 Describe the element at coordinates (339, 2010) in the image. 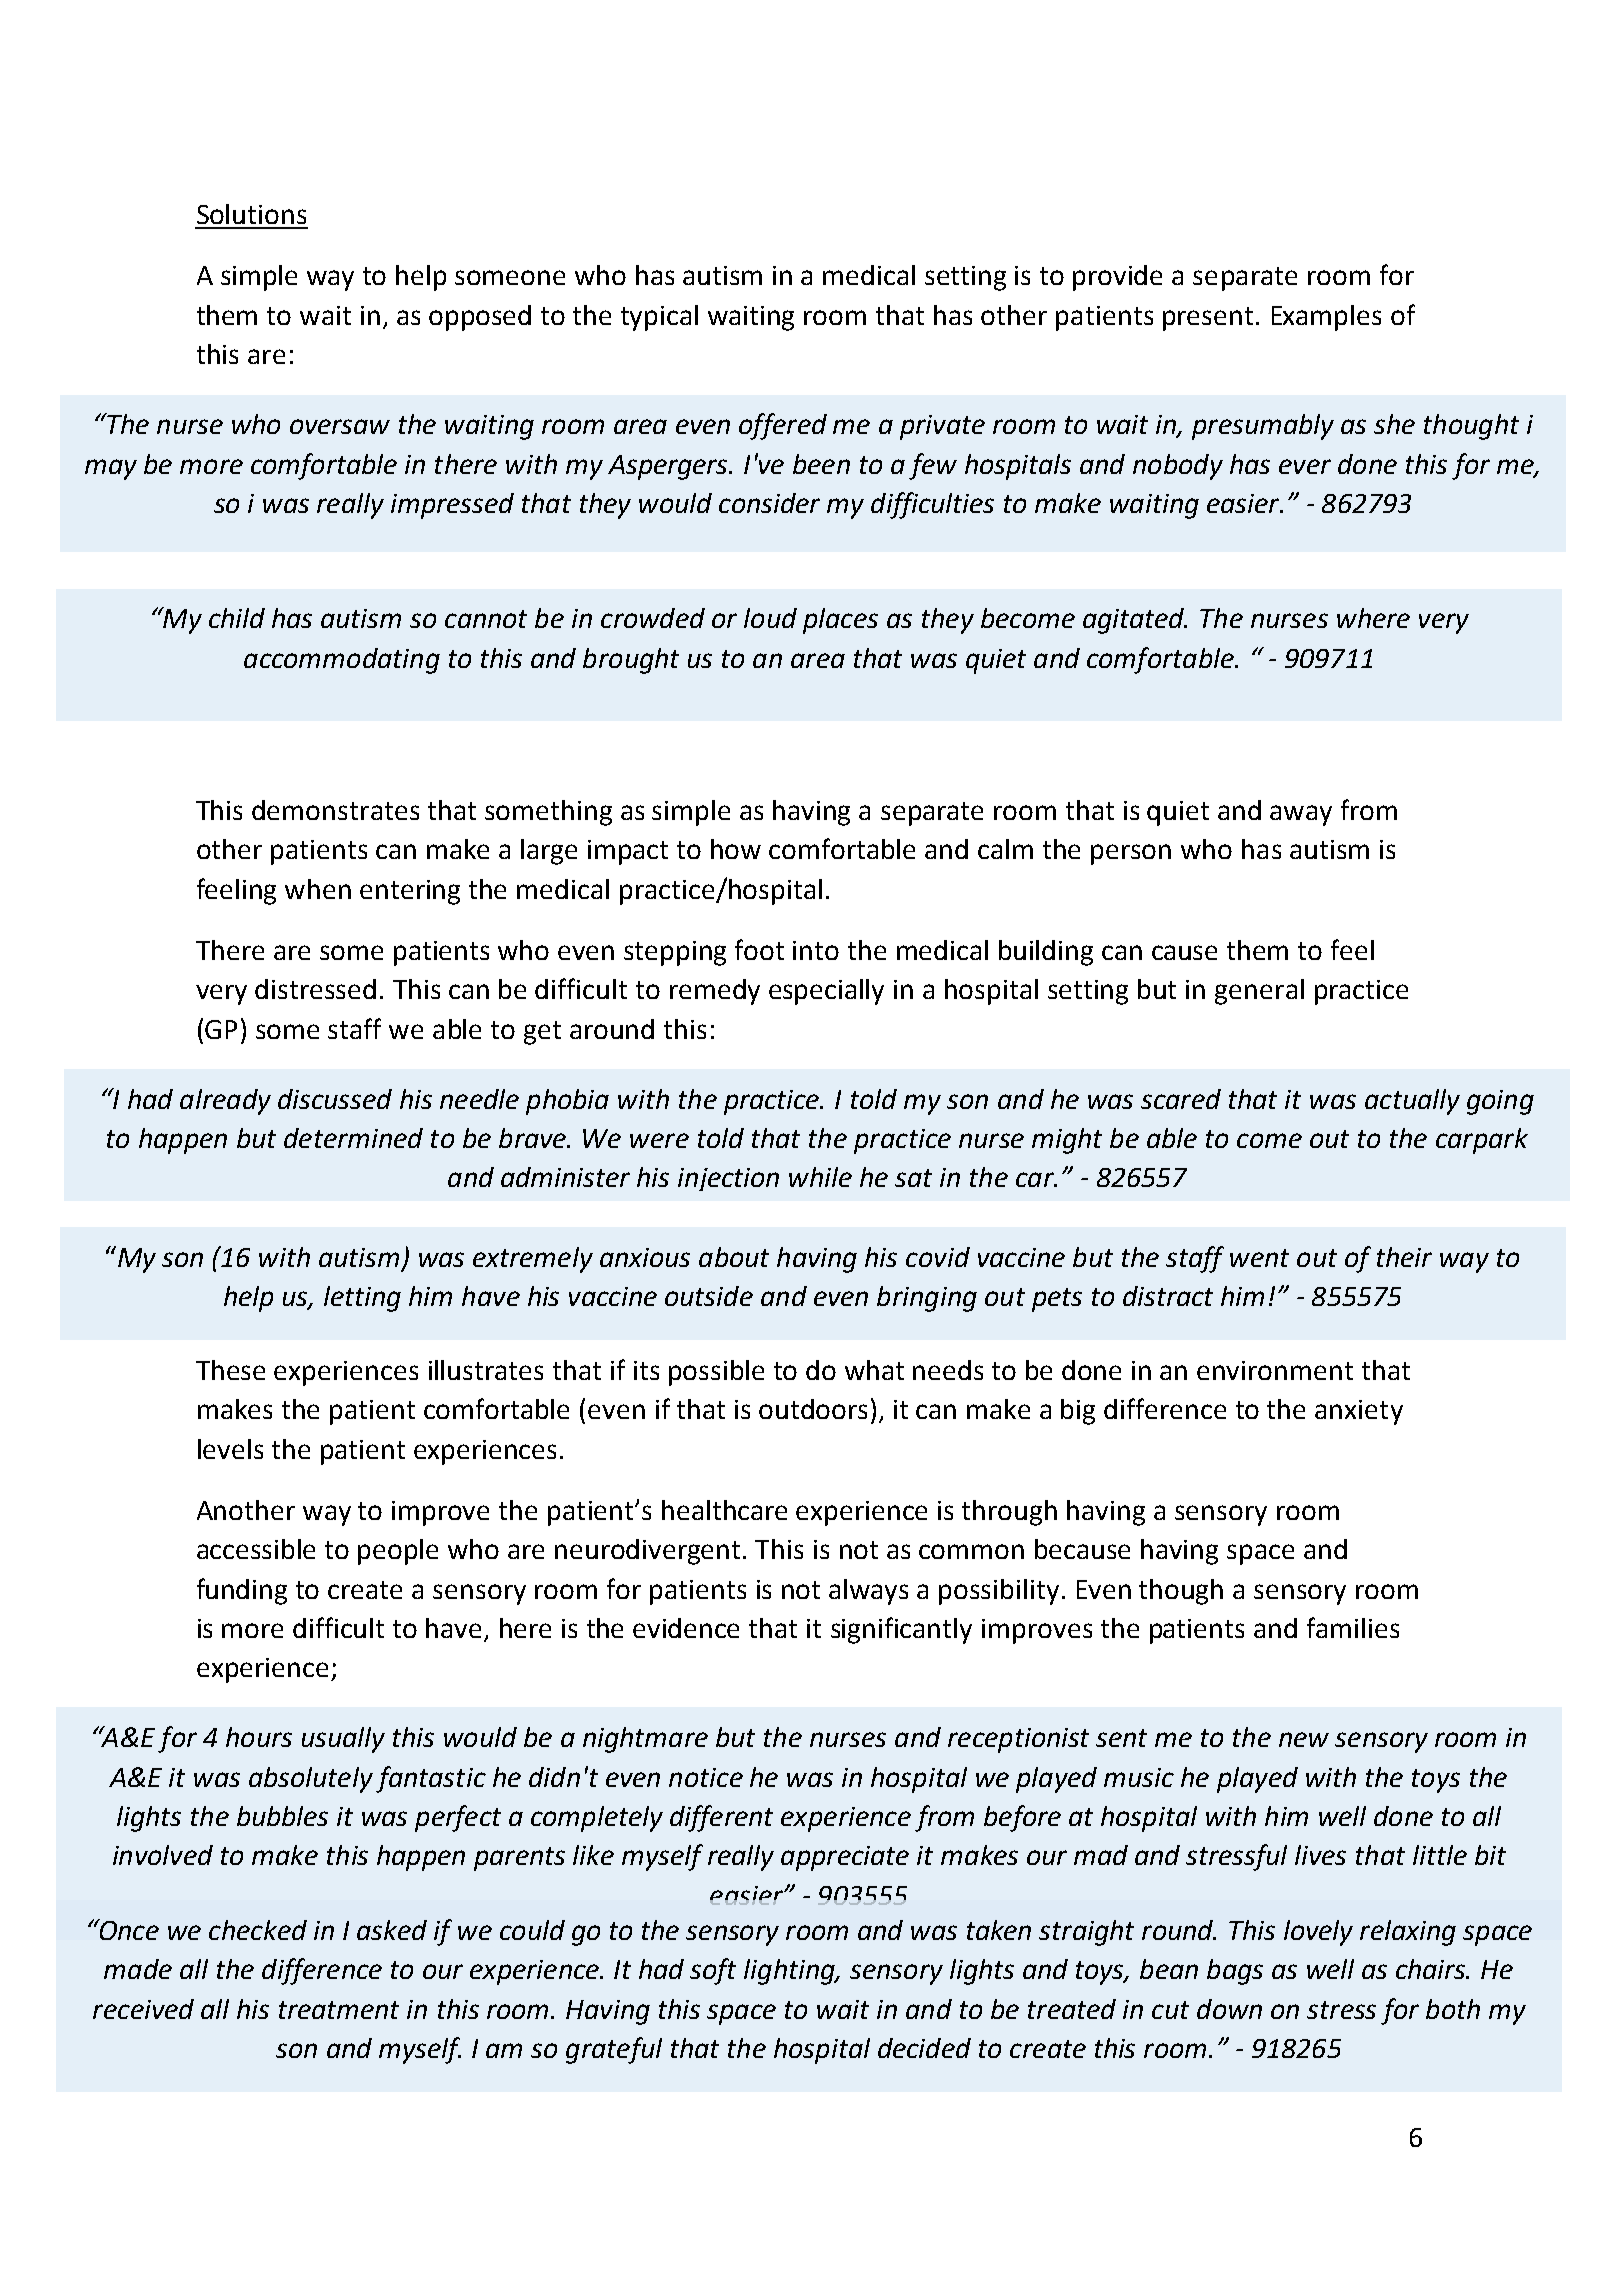

I see `treatment` at that location.
